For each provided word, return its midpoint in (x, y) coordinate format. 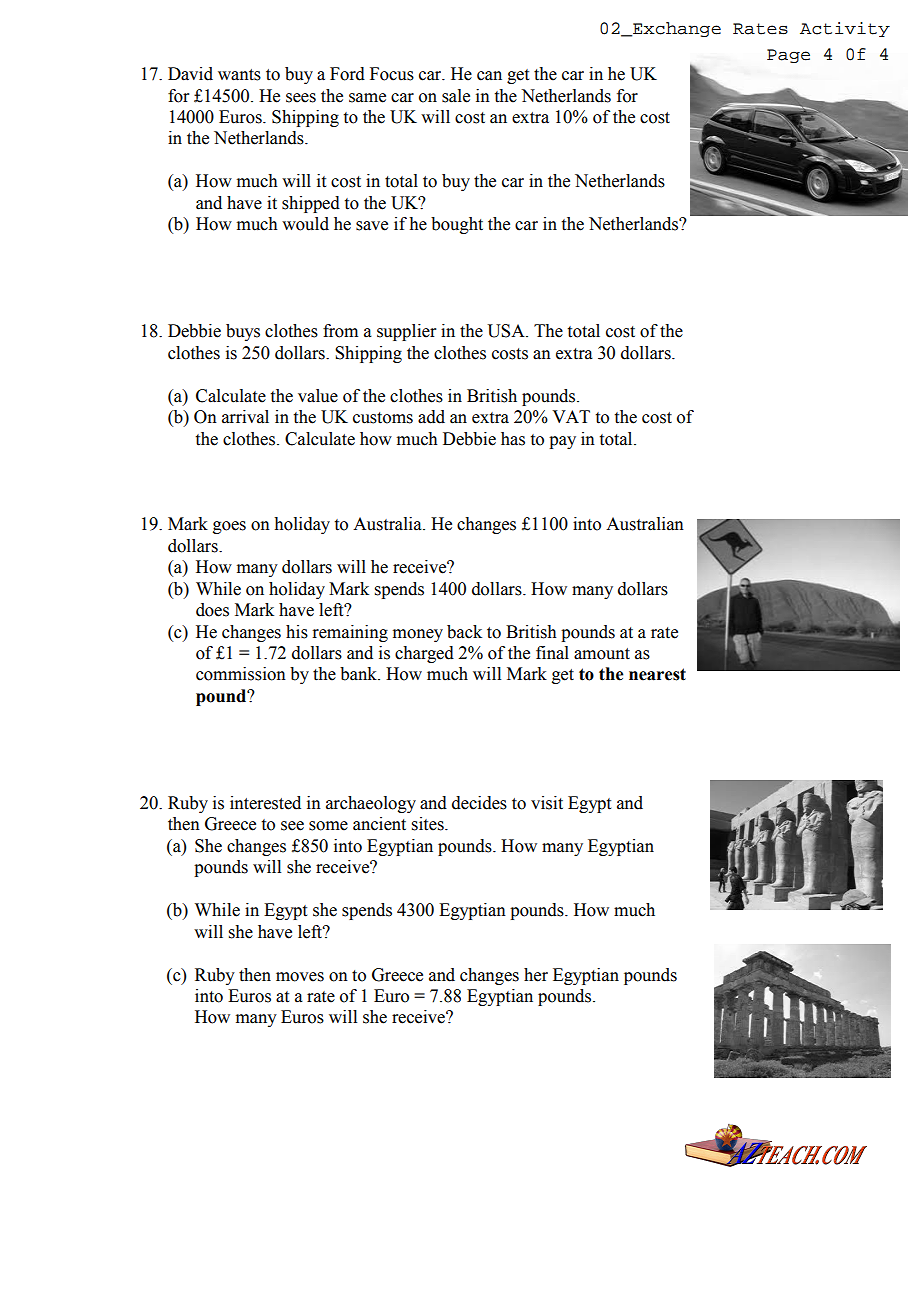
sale (456, 96)
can (489, 76)
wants (239, 75)
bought (457, 225)
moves (300, 977)
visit (547, 803)
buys (243, 332)
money (418, 635)
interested (265, 803)
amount (602, 654)
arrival (245, 417)
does (212, 610)
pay (562, 442)
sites (429, 824)
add (431, 417)
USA (507, 331)
